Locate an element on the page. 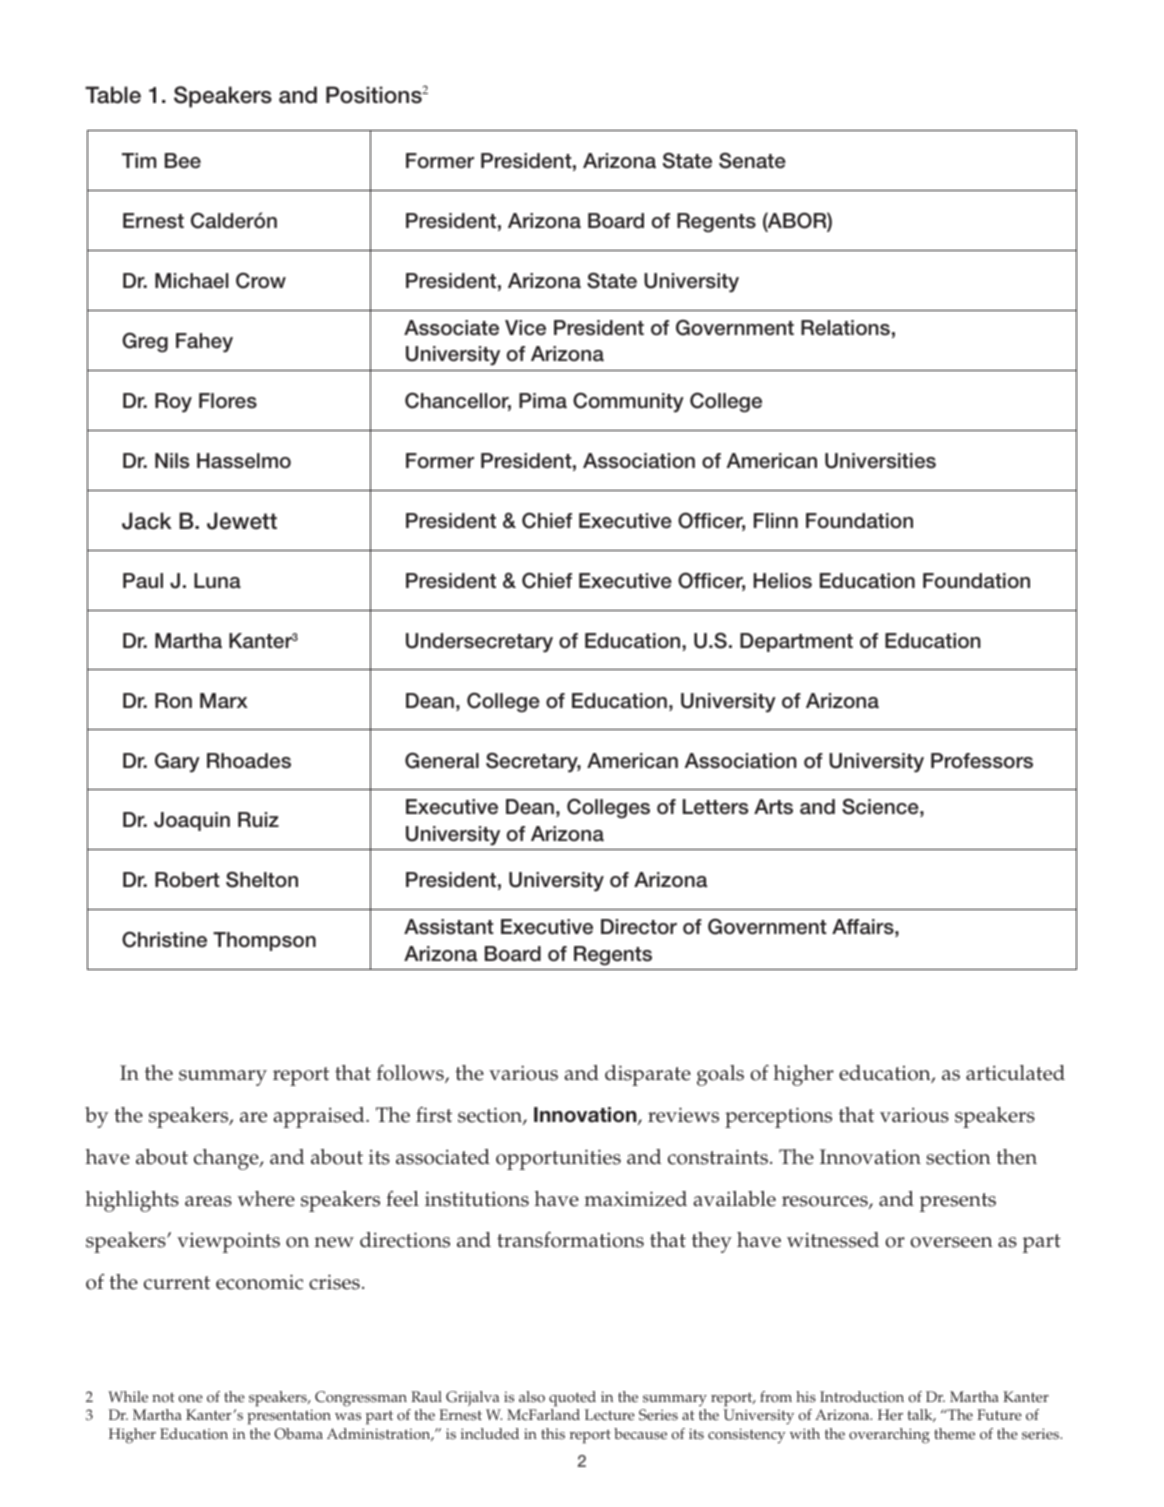  Relations is located at coordinates (845, 328).
